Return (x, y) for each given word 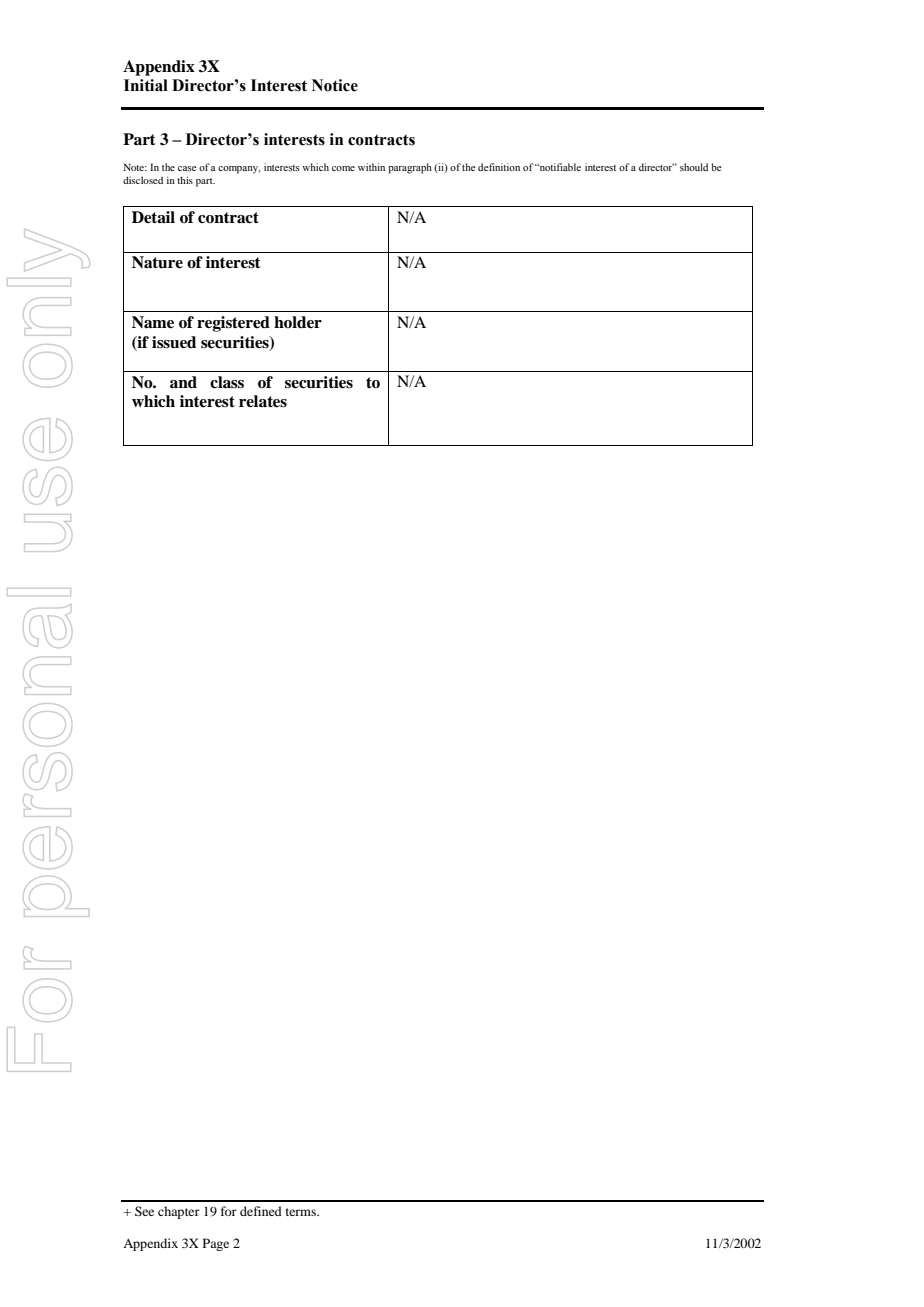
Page (216, 1244)
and (183, 382)
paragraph (410, 168)
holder (298, 322)
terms (302, 1212)
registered (233, 324)
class (227, 382)
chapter (179, 1212)
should (694, 167)
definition (499, 167)
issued (174, 342)
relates (263, 401)
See (144, 1211)
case (187, 168)
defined (261, 1211)
